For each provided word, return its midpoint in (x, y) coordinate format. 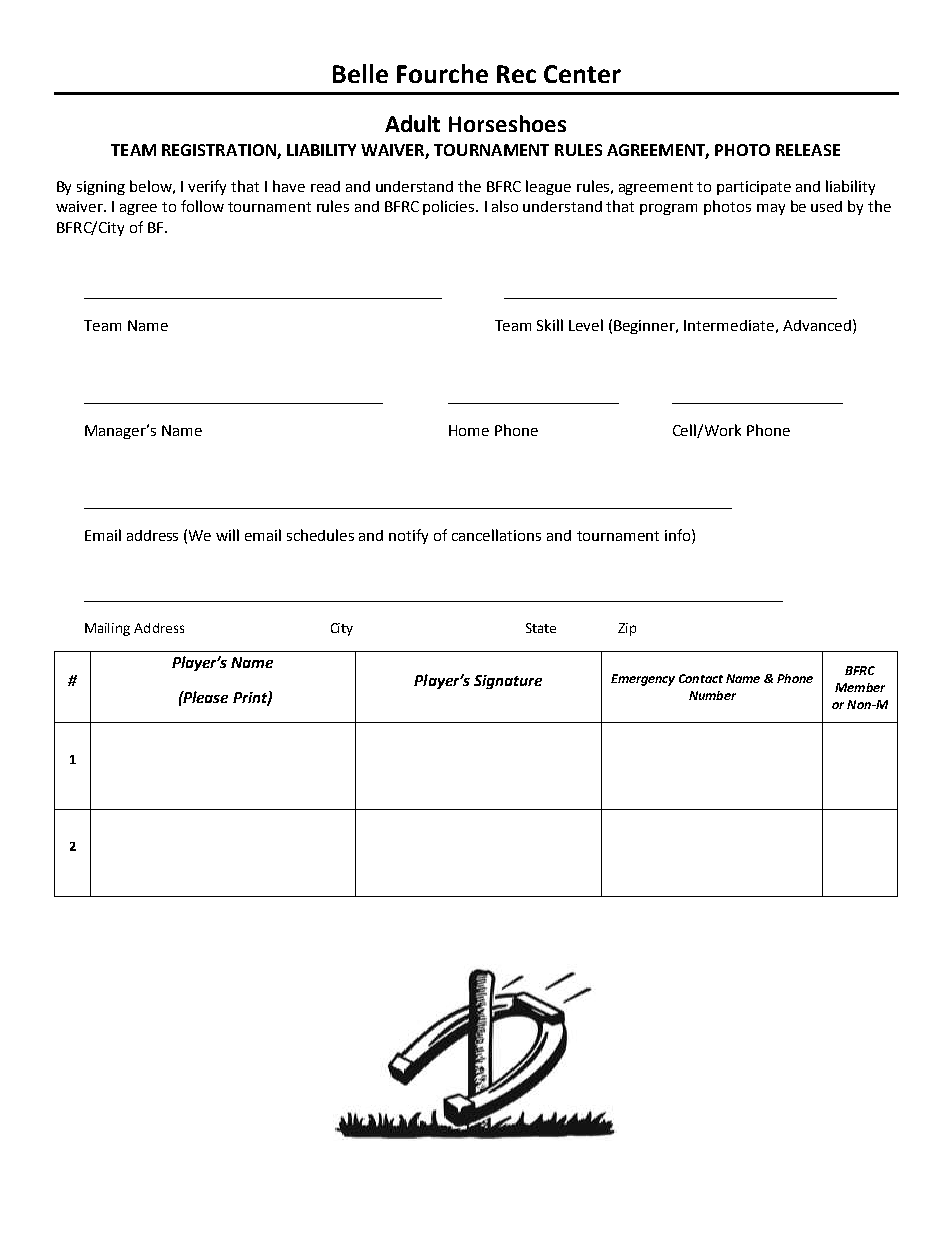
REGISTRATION (220, 151)
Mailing (107, 629)
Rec (516, 74)
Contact (701, 678)
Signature (508, 682)
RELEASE (808, 150)
